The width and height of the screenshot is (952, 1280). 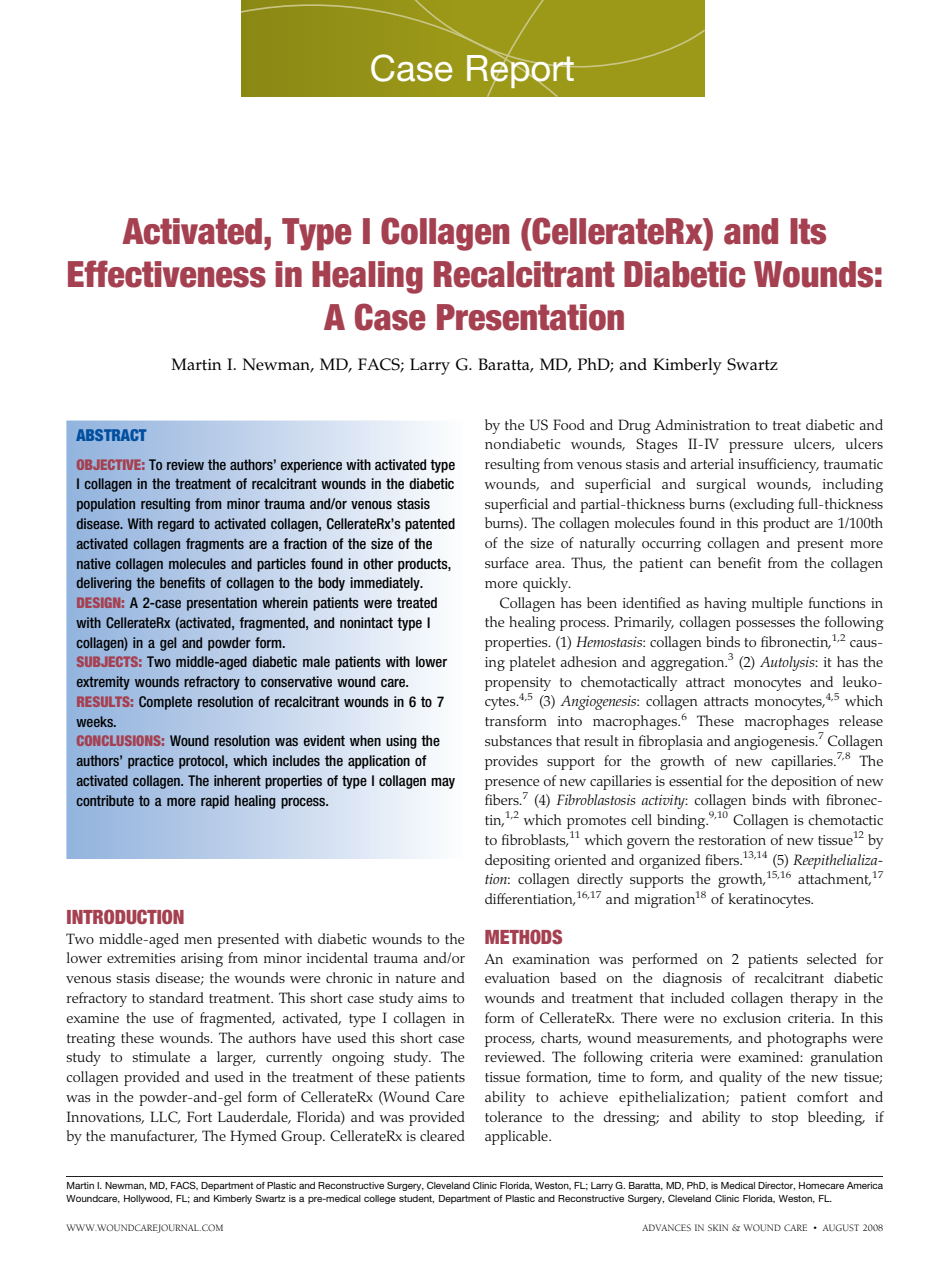 I want to click on METHODS, so click(x=523, y=936).
